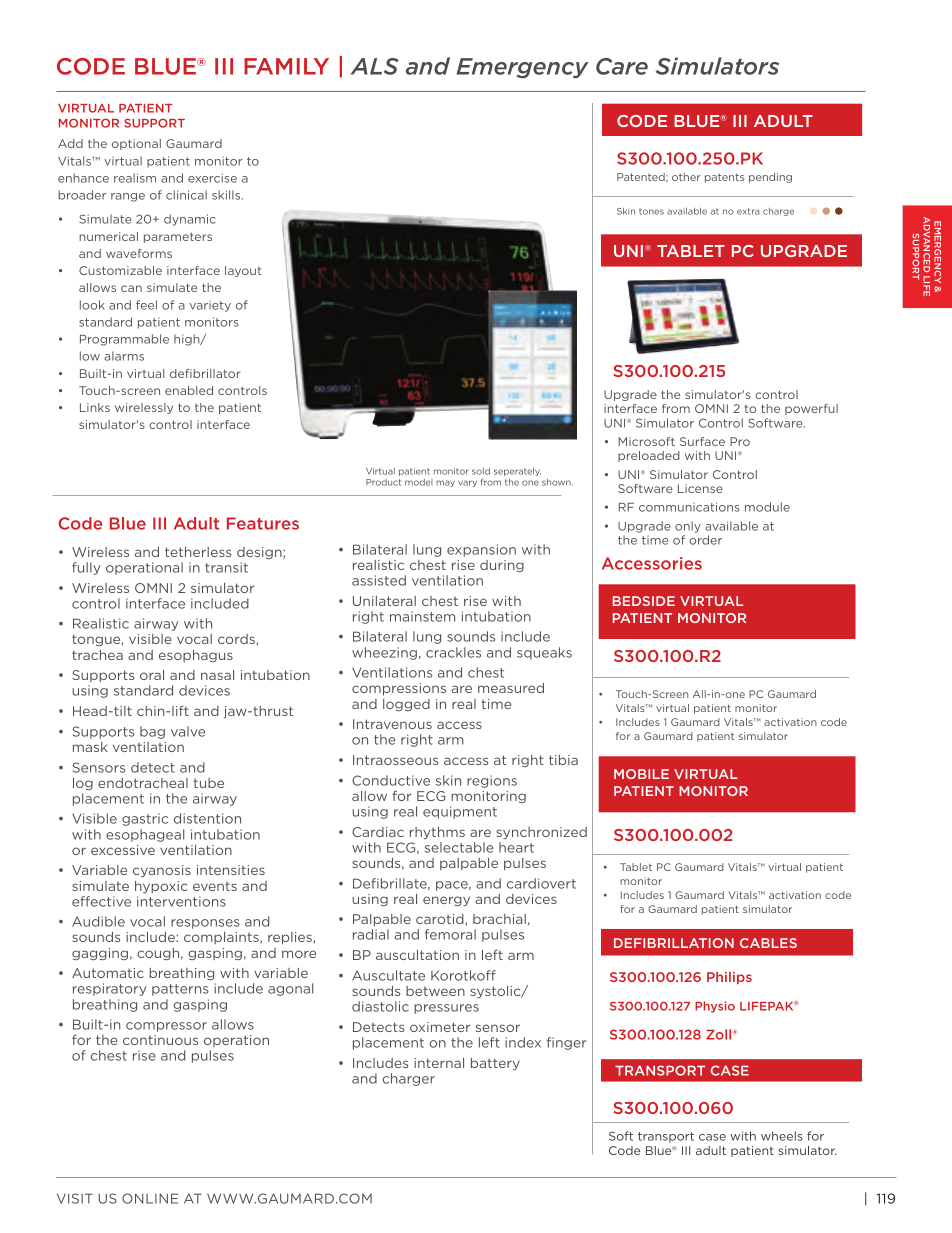 This screenshot has width=952, height=1233. Describe the element at coordinates (136, 144) in the screenshot. I see `optional` at that location.
